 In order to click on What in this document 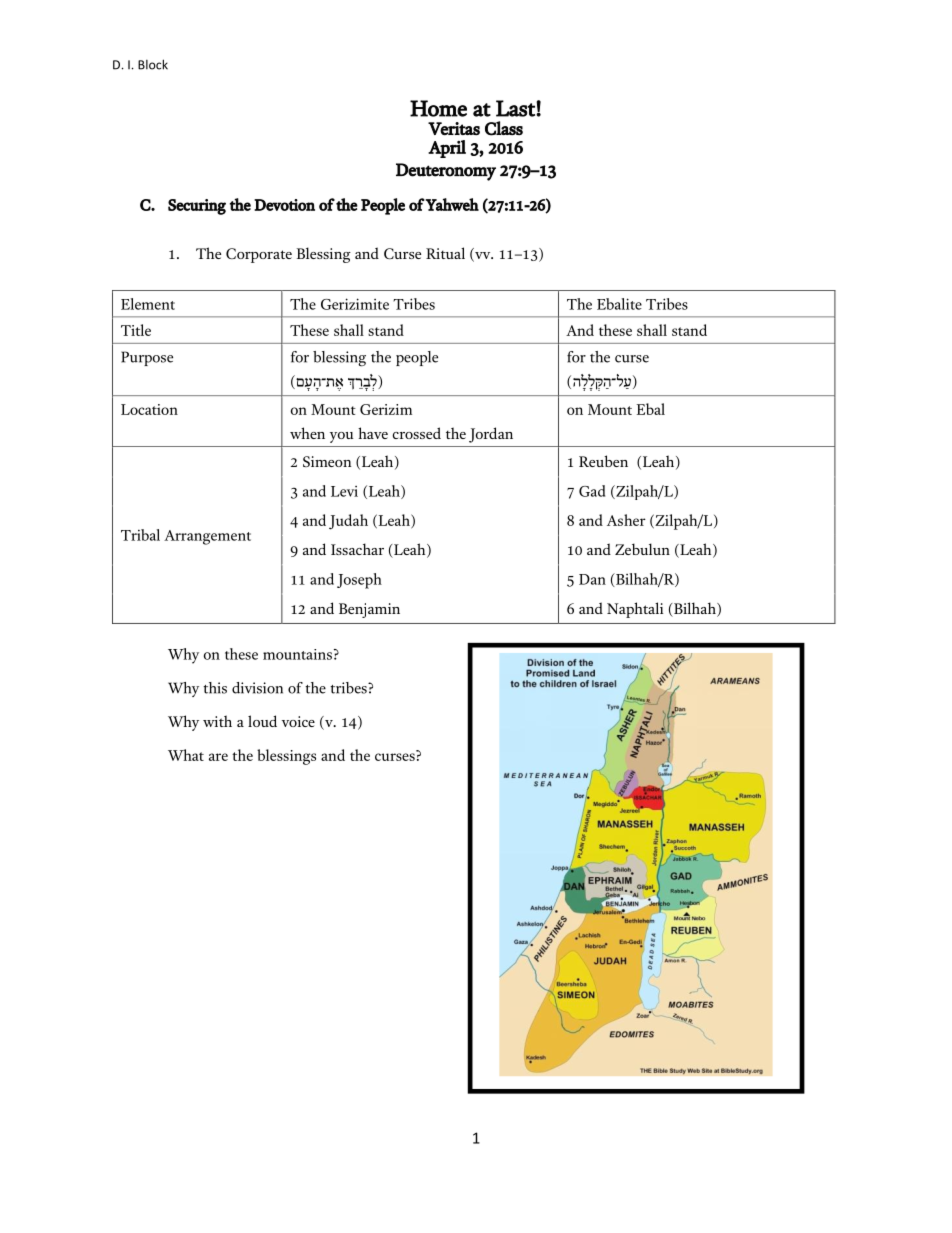, I will do `click(186, 755)`.
